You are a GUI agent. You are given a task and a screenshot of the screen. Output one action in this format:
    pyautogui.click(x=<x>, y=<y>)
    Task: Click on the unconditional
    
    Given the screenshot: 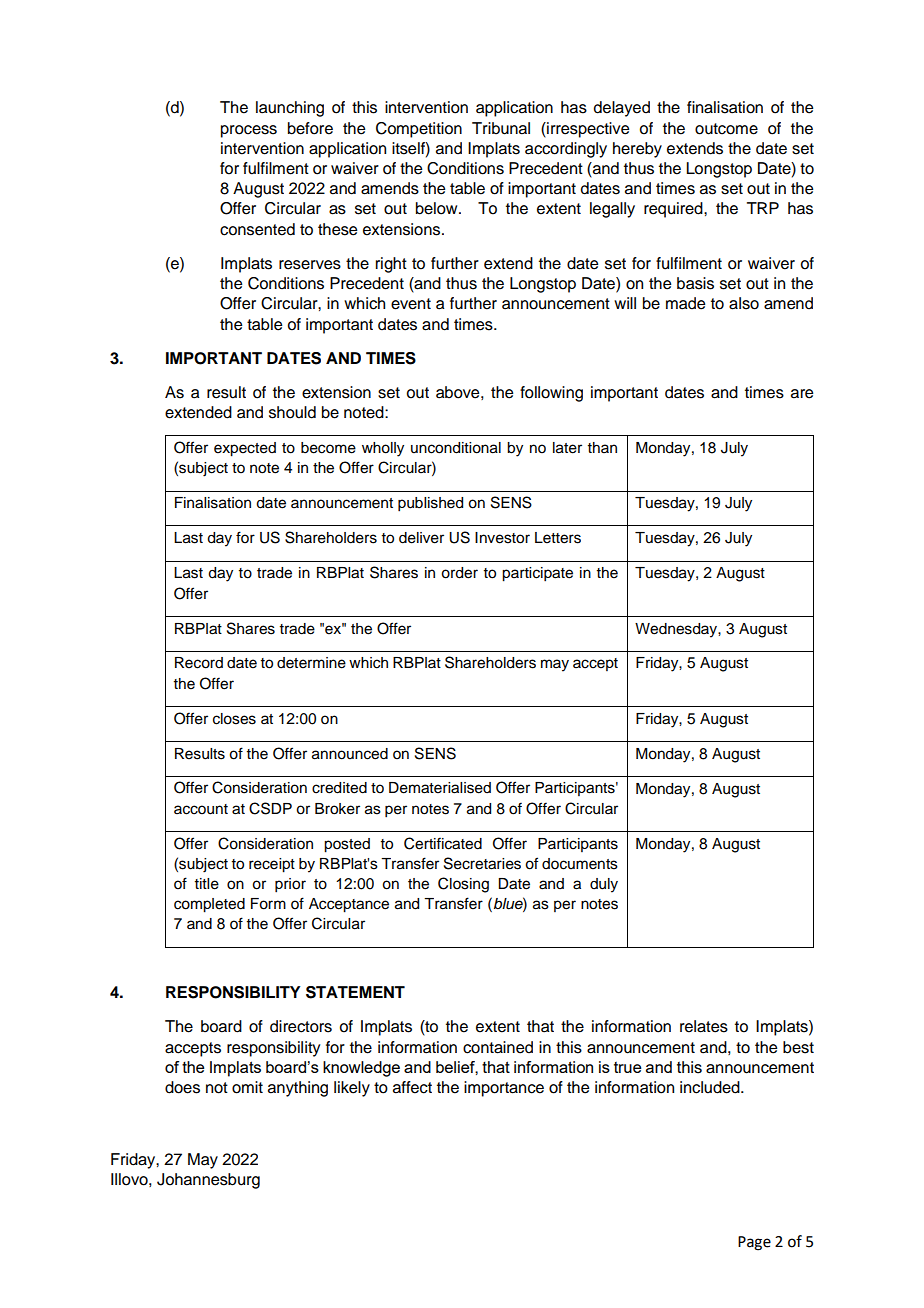 What is the action you would take?
    pyautogui.click(x=456, y=448)
